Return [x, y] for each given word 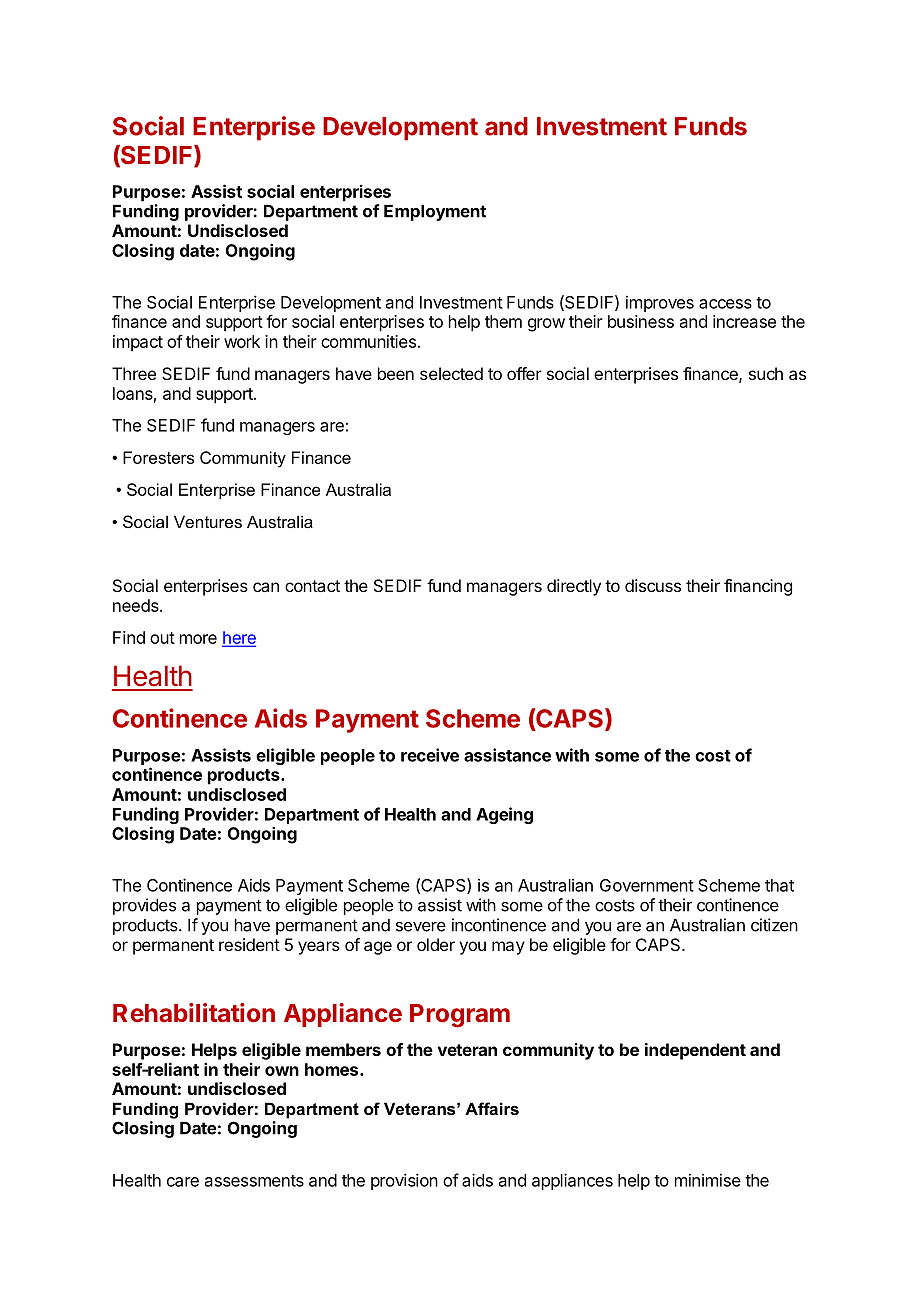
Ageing [504, 815]
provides [144, 906]
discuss [653, 585]
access [725, 304]
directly [574, 587]
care [183, 1182]
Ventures [208, 521]
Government [647, 885]
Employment [435, 213]
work [242, 341]
